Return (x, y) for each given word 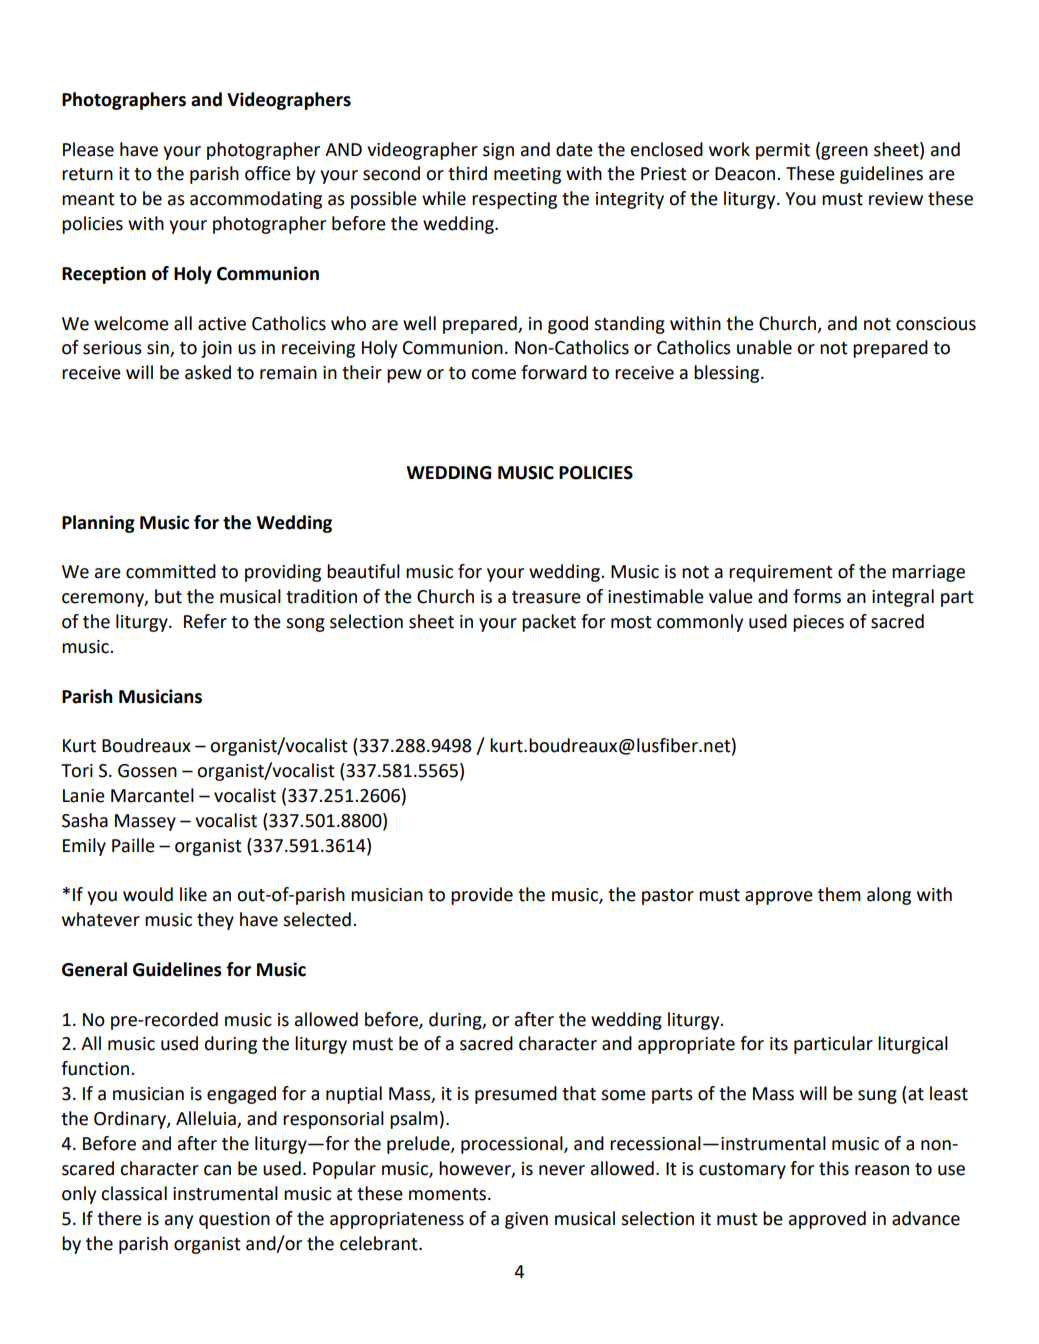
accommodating (256, 200)
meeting (527, 175)
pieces (818, 623)
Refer (205, 621)
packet (549, 623)
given (526, 1220)
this (834, 1168)
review (896, 199)
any (179, 1222)
